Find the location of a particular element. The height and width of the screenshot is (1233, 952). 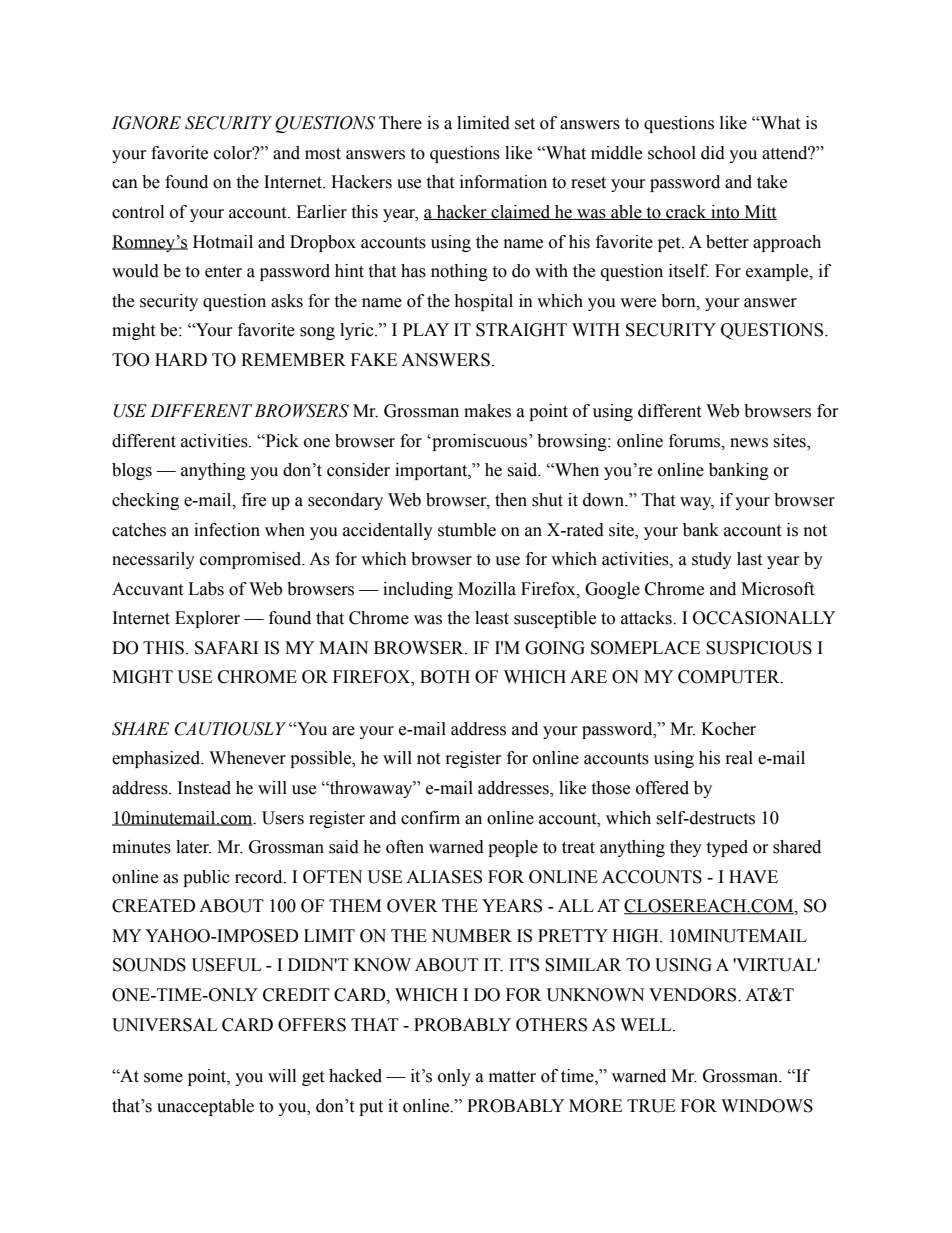

least is located at coordinates (492, 618).
